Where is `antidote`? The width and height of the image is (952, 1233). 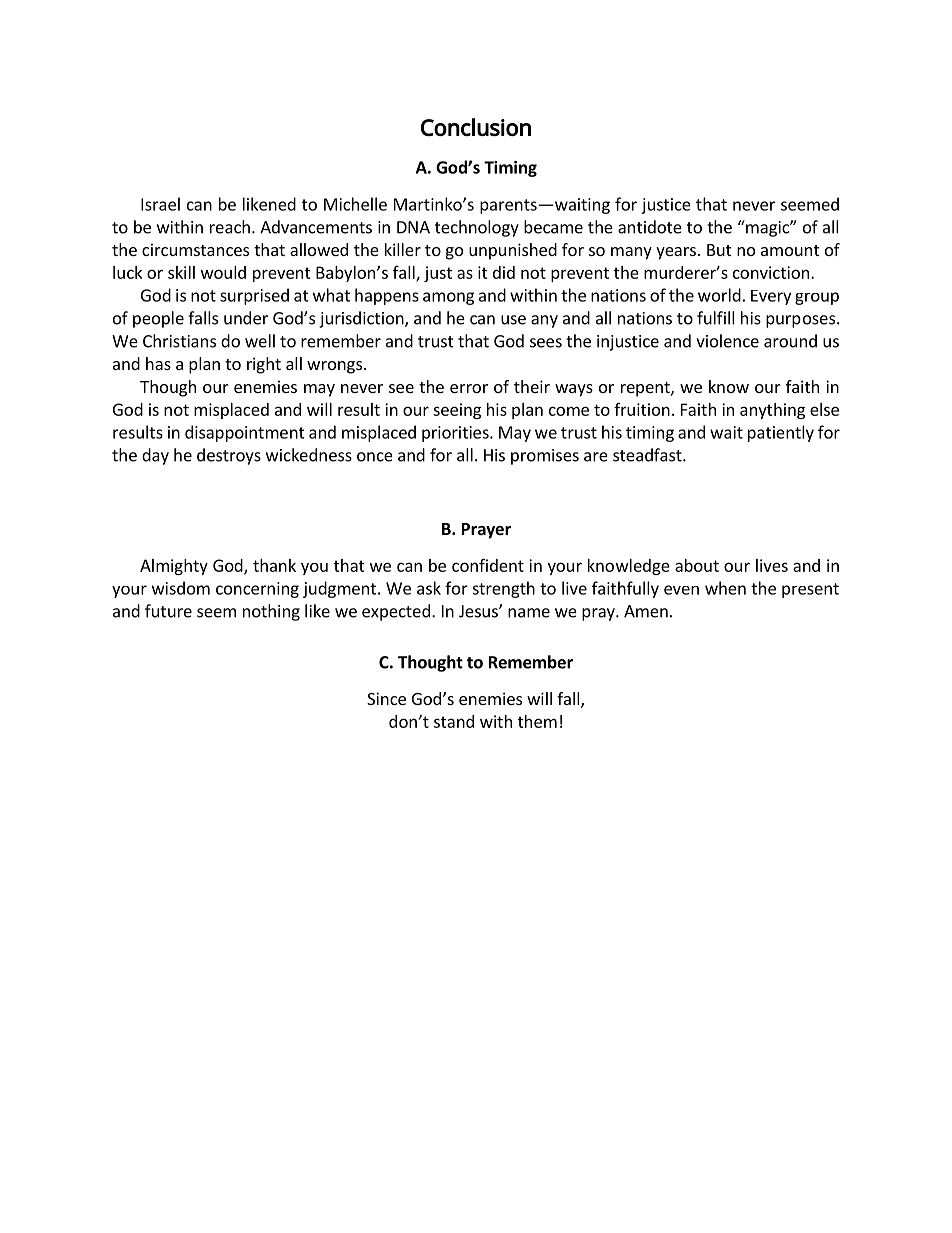
antidote is located at coordinates (650, 227).
